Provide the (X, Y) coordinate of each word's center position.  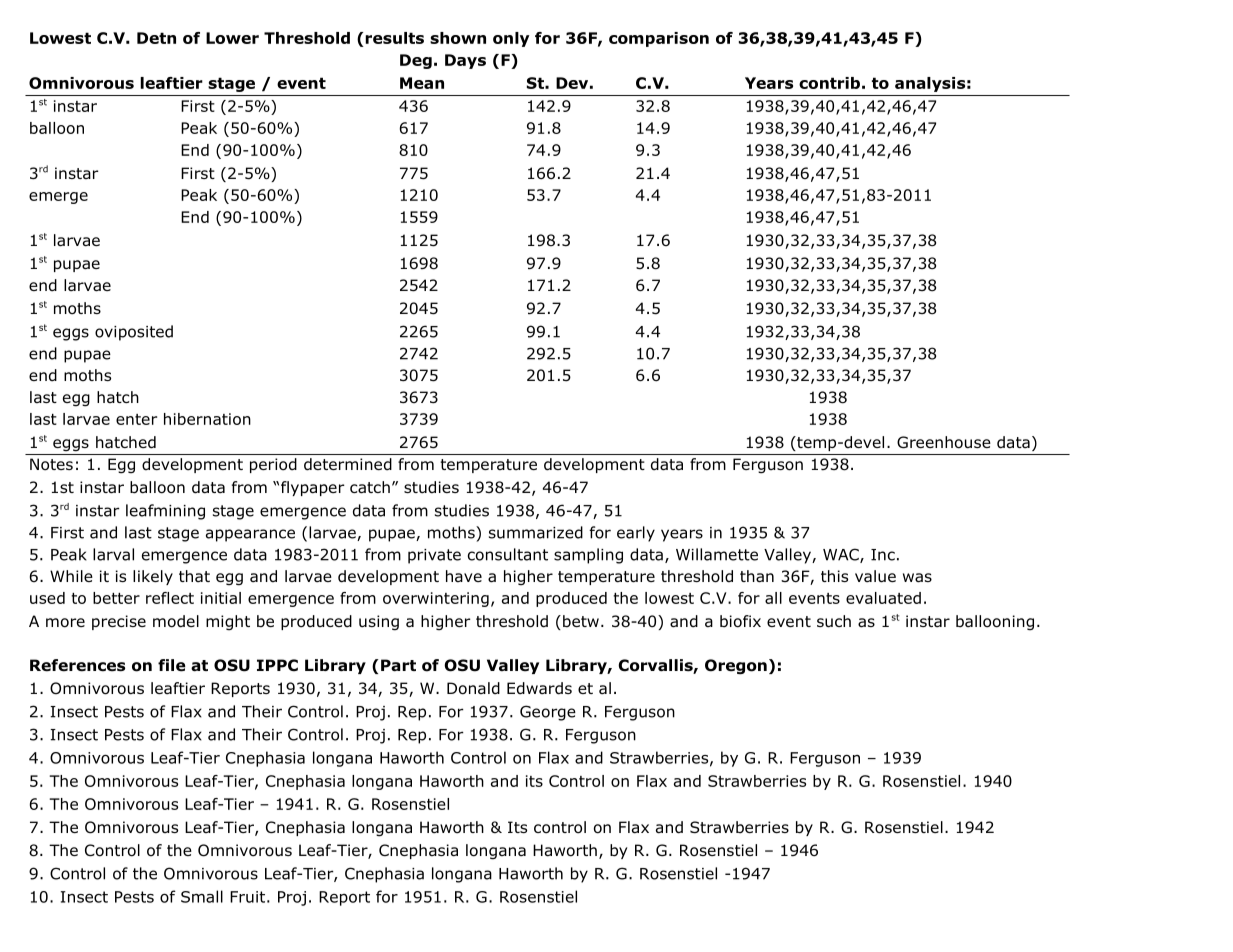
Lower (232, 38)
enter (136, 419)
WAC (842, 555)
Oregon (736, 667)
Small (202, 896)
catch (370, 487)
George (548, 713)
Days (465, 61)
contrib (829, 83)
